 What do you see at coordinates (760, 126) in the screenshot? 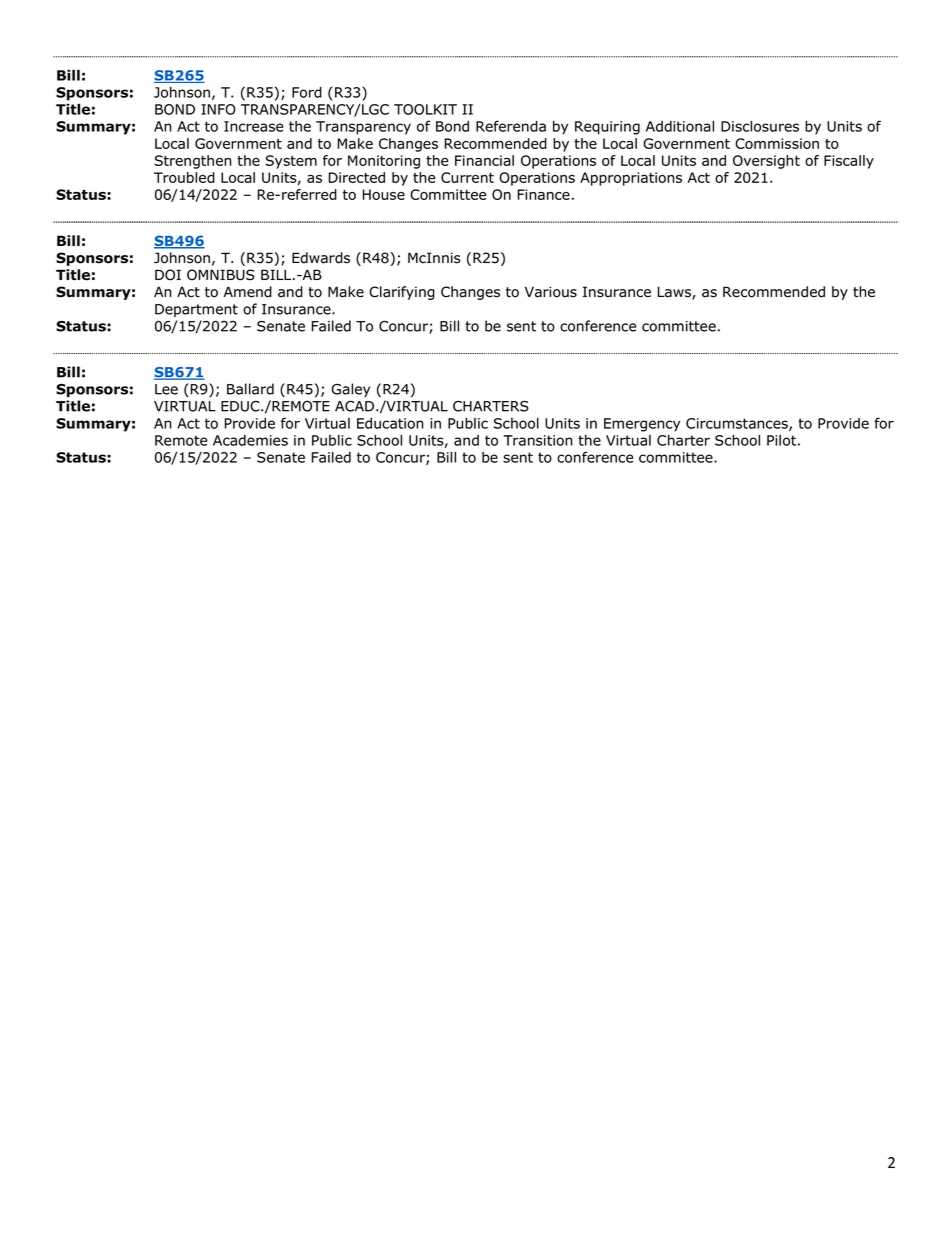
I see `Disclosures` at bounding box center [760, 126].
